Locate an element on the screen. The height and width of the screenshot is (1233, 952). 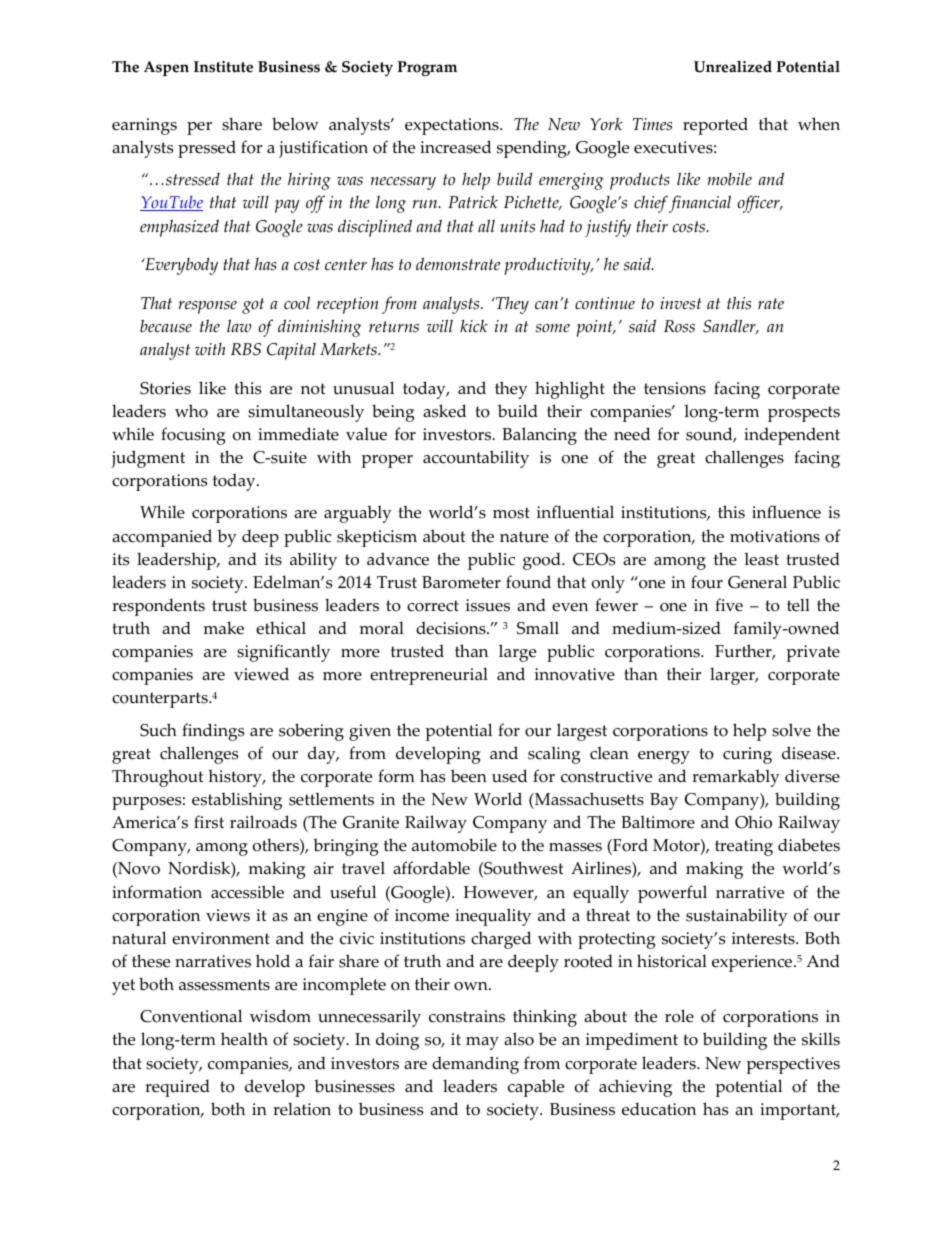
Institute is located at coordinates (223, 67).
